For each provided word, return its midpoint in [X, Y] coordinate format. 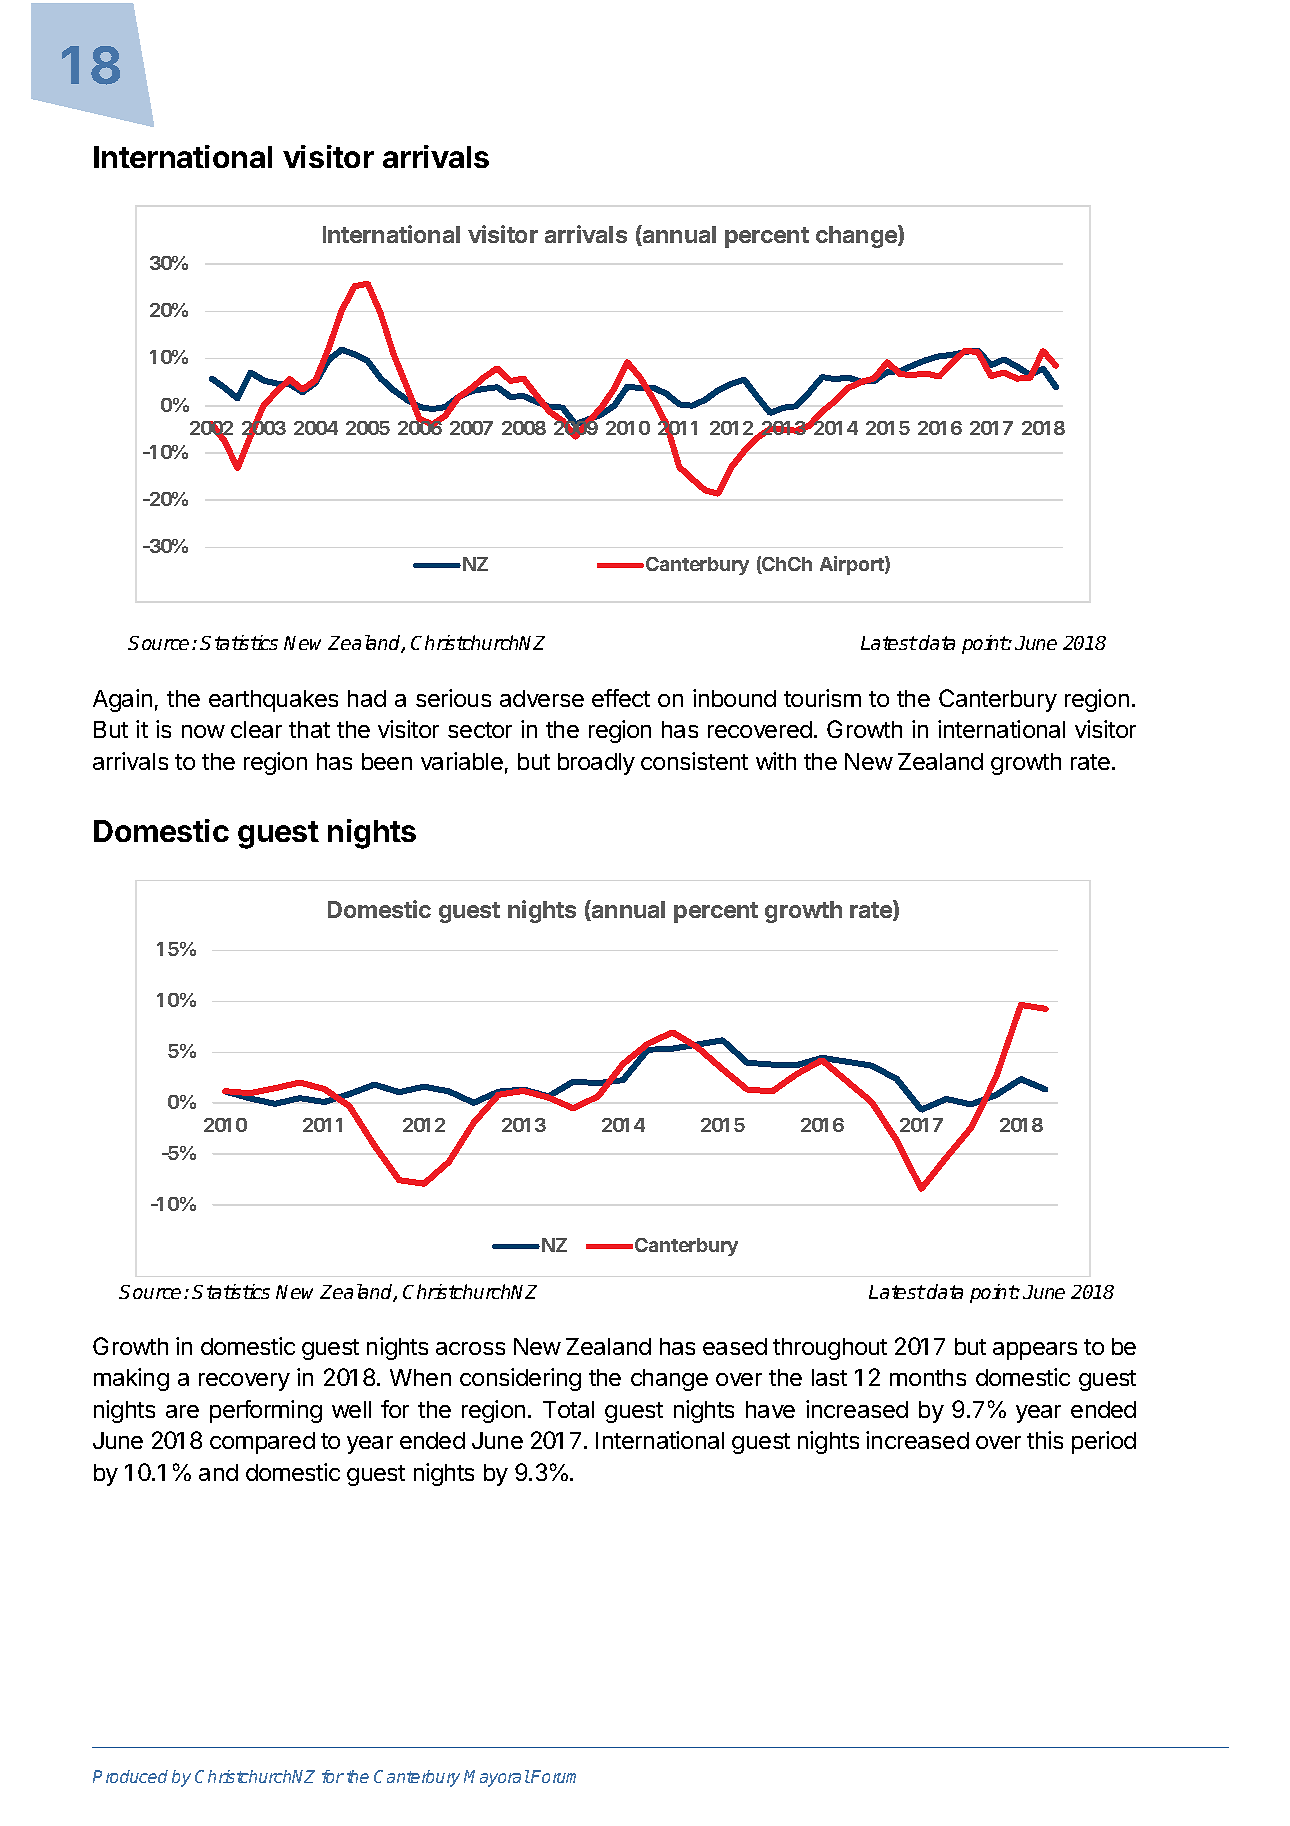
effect [621, 698]
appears [1035, 1351]
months [928, 1377]
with [776, 761]
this [1045, 1440]
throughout [830, 1349]
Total [568, 1409]
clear [256, 729]
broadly [596, 764]
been [387, 761]
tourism [822, 698]
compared [262, 1443]
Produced [130, 1776]
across [470, 1348]
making [131, 1379]
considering [520, 1379]
